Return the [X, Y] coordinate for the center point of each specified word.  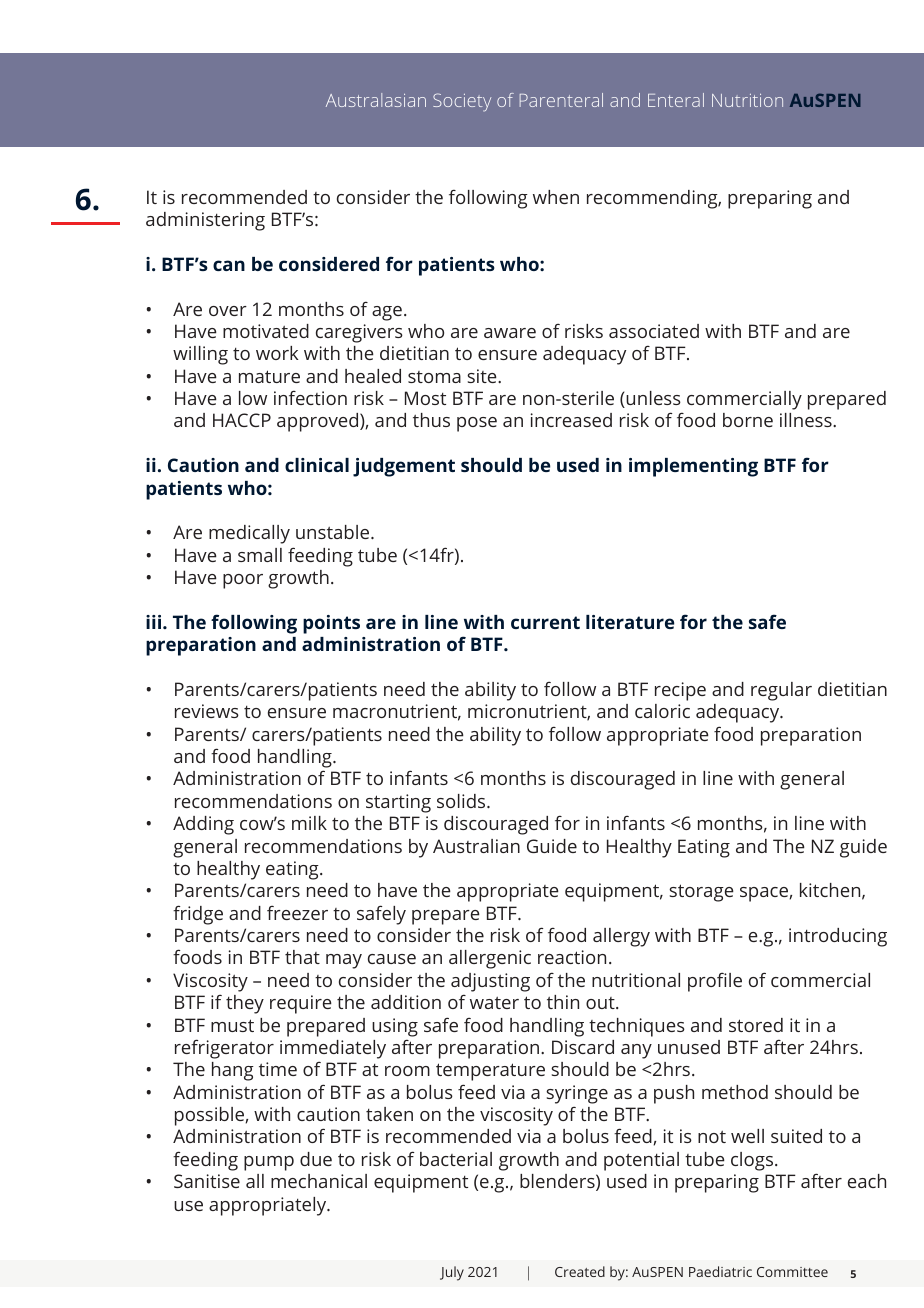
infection [310, 398]
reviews [207, 711]
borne [748, 420]
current [545, 622]
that [302, 957]
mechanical [319, 1181]
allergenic [490, 959]
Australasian [376, 100]
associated [654, 331]
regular [781, 691]
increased [571, 420]
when [556, 197]
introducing [838, 937]
